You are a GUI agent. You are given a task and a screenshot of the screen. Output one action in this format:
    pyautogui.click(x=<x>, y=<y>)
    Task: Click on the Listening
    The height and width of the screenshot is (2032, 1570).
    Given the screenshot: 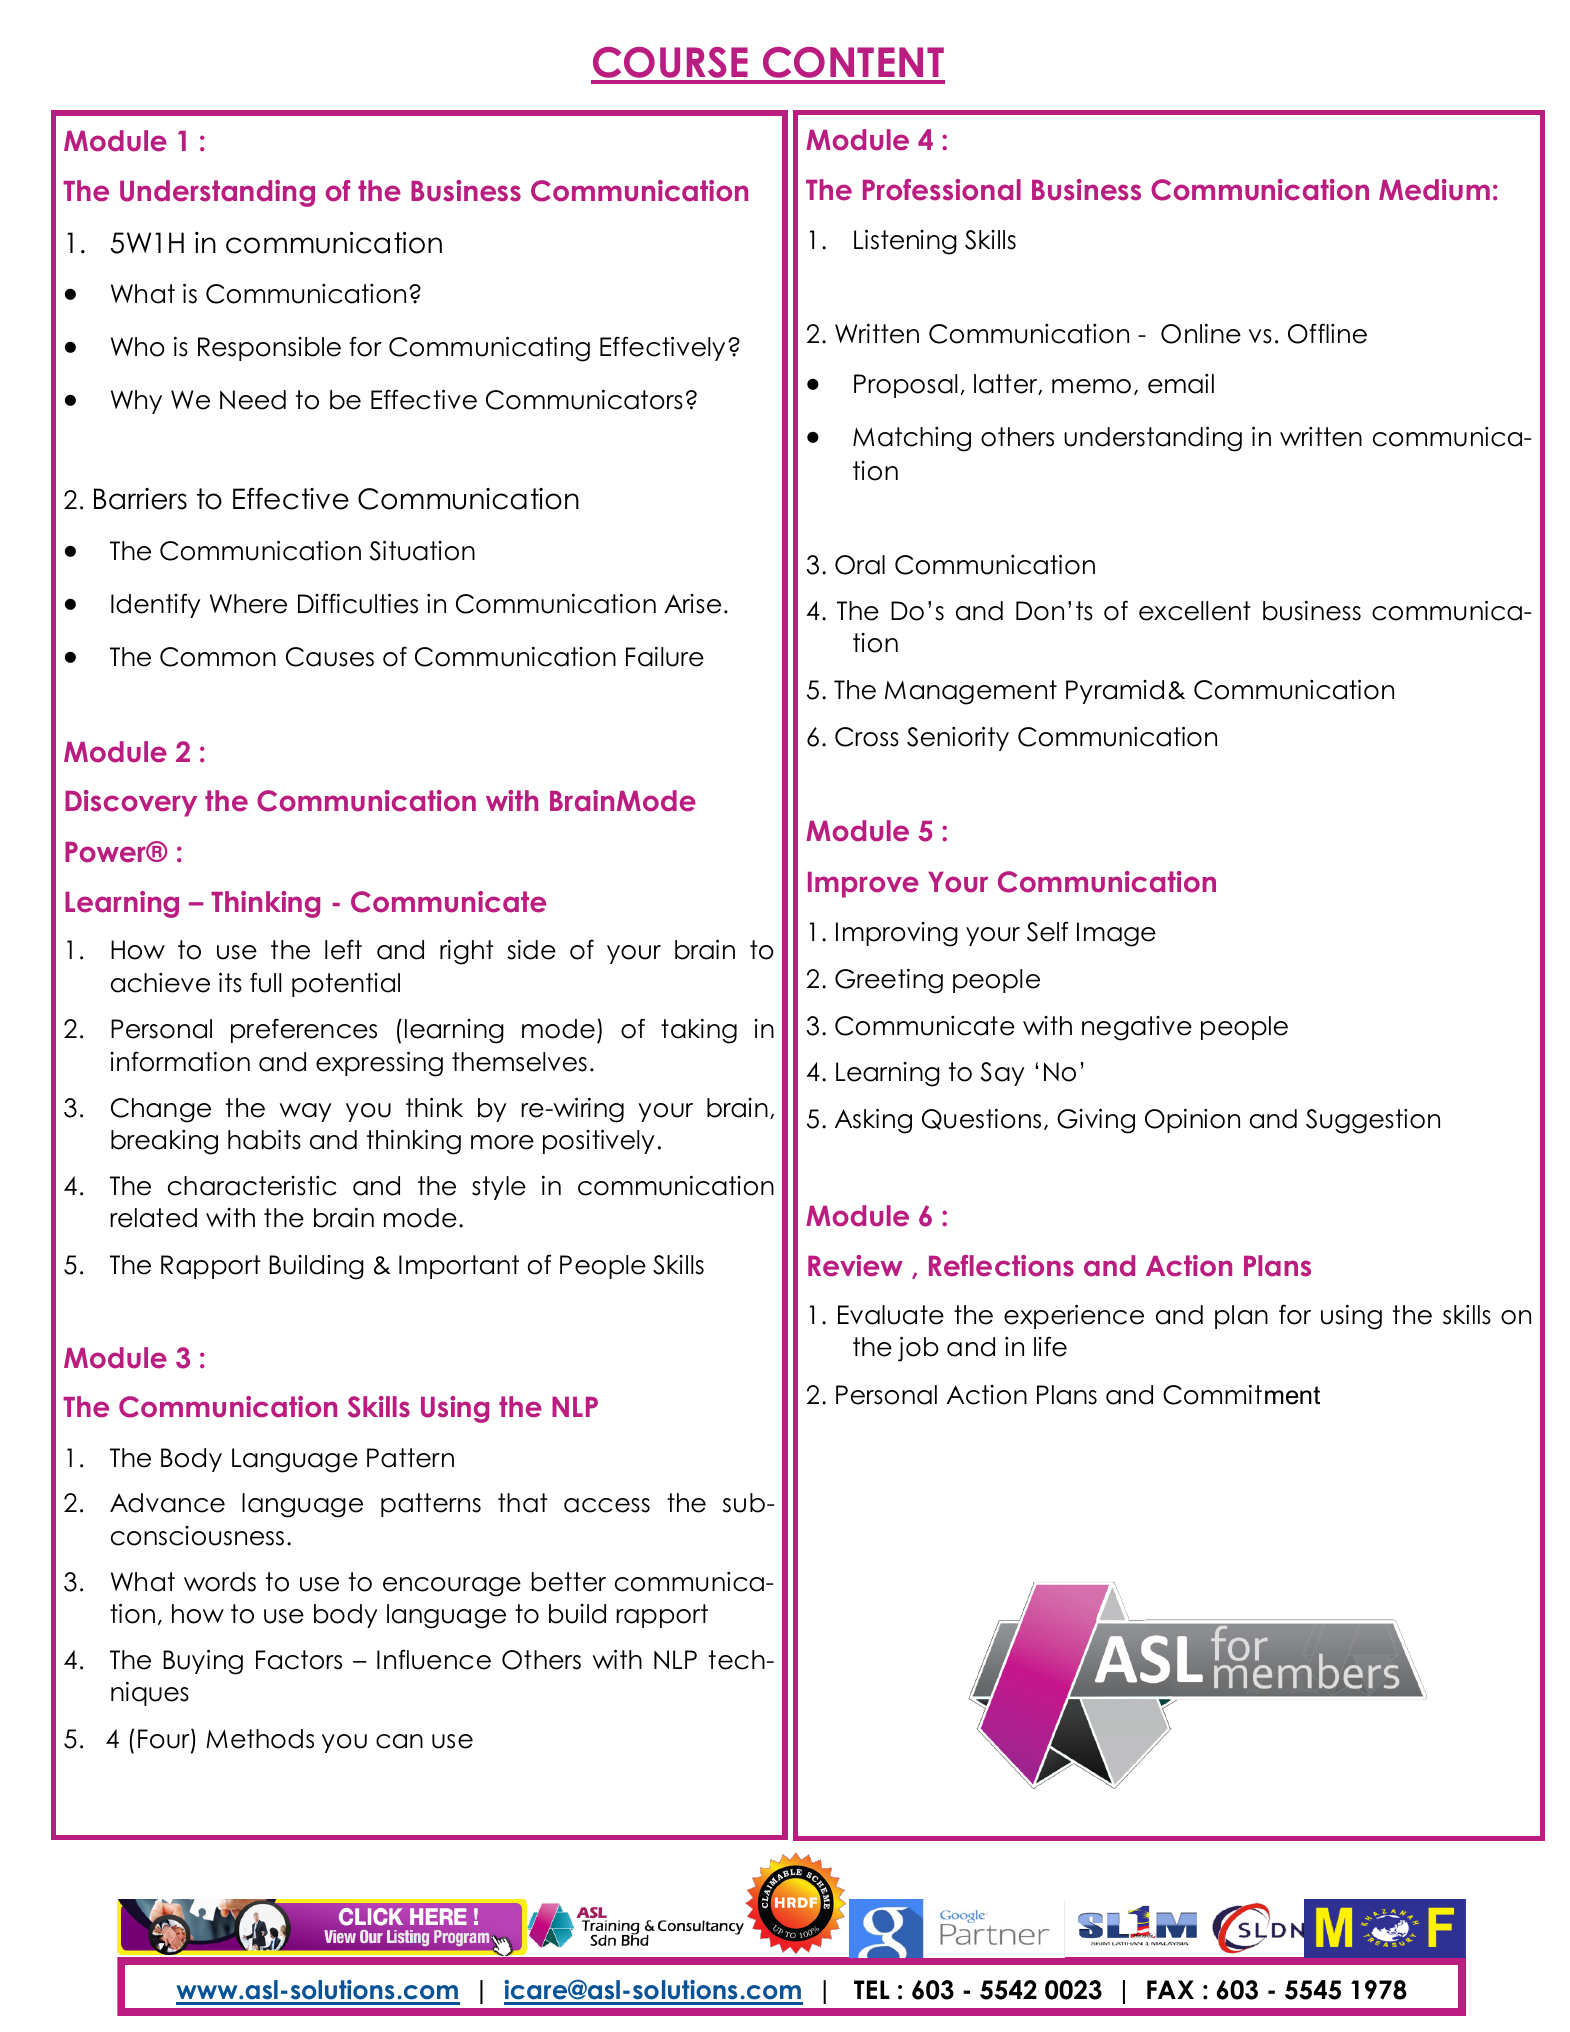 What is the action you would take?
    pyautogui.click(x=905, y=242)
